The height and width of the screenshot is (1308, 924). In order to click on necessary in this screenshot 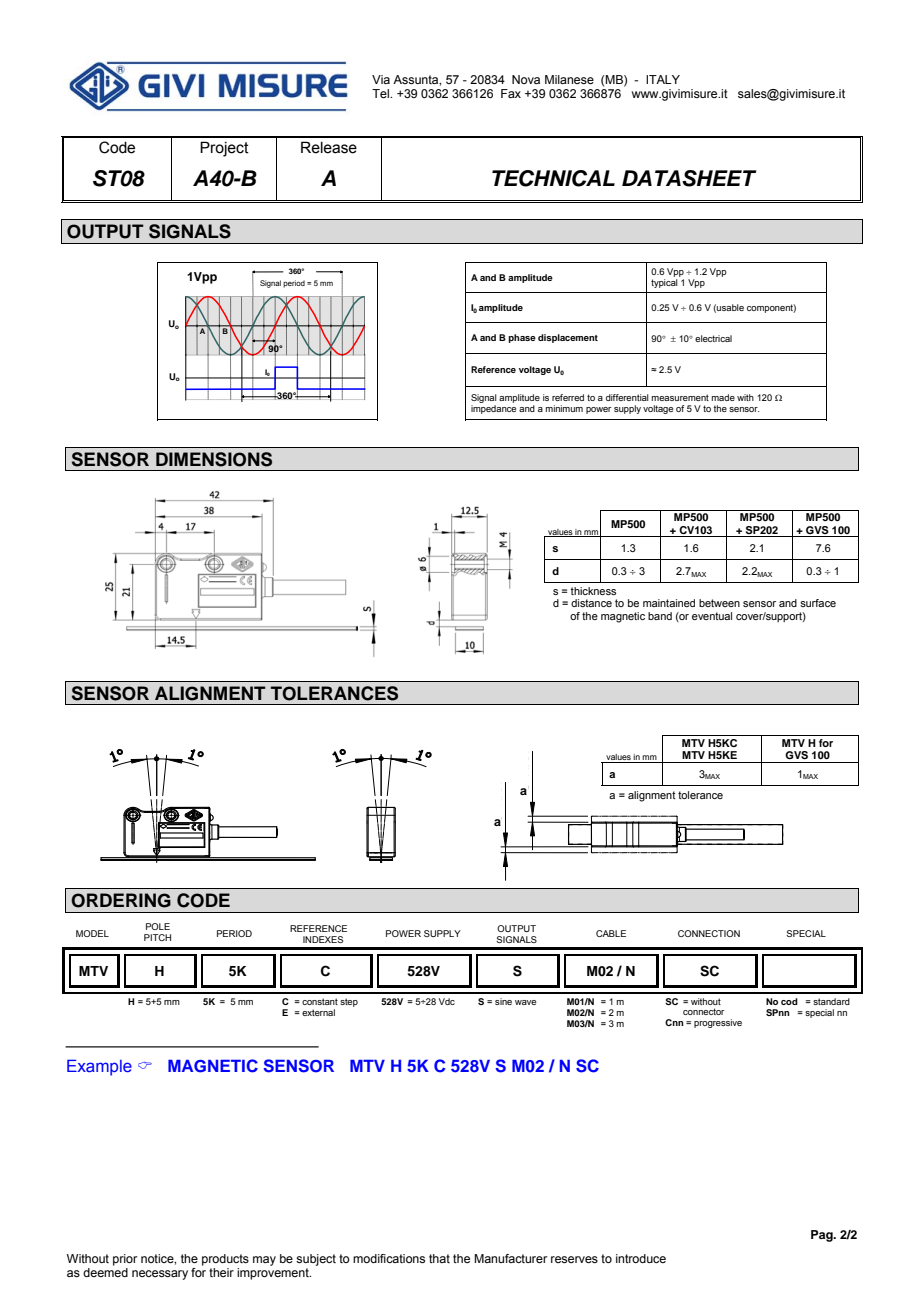, I will do `click(160, 1275)`.
